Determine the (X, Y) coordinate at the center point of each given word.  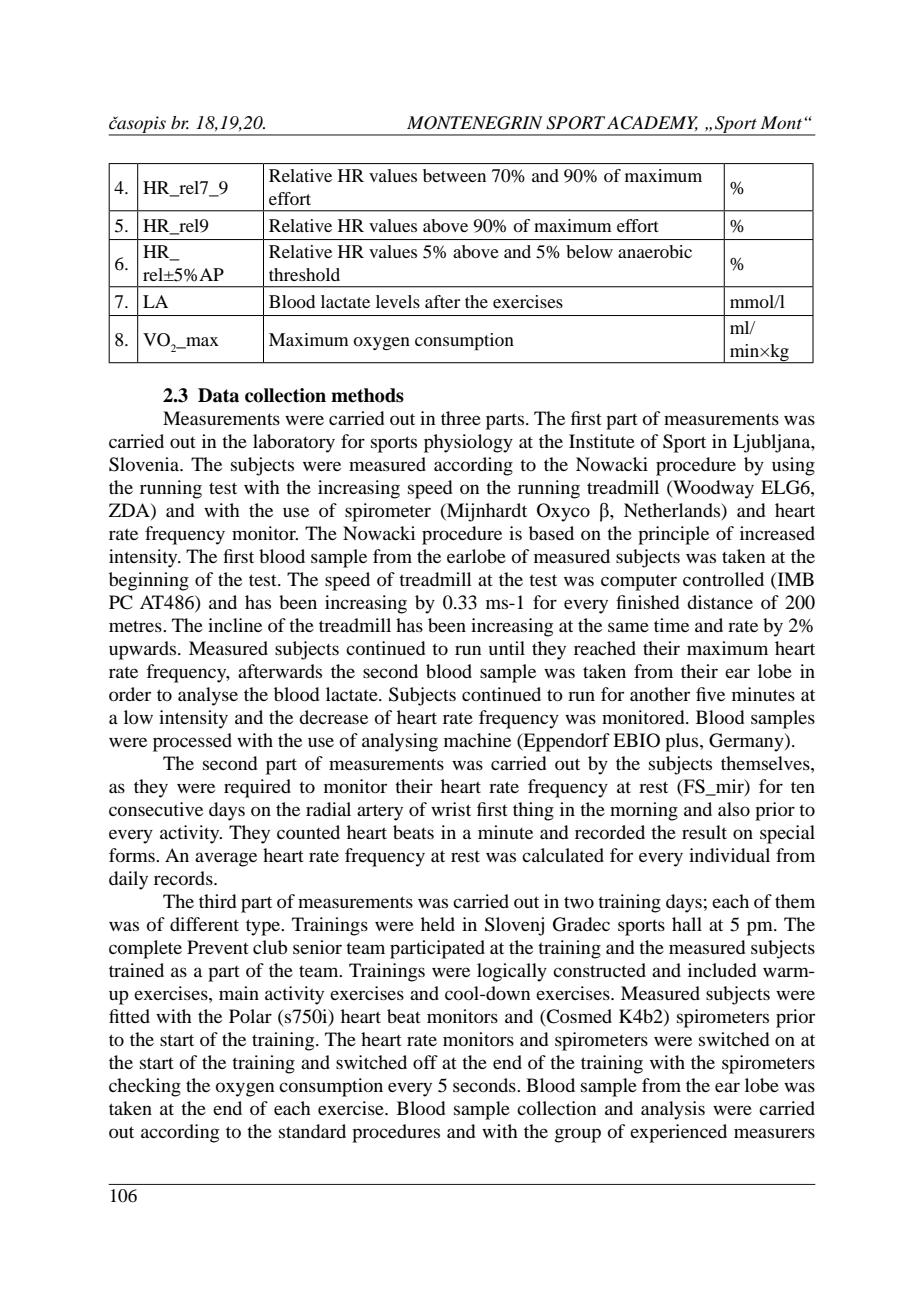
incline (235, 625)
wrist (451, 809)
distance (720, 602)
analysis (673, 1110)
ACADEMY (652, 123)
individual (729, 855)
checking (145, 1087)
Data (218, 395)
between (454, 175)
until (507, 648)
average (226, 859)
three (461, 418)
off (425, 1062)
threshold (304, 274)
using (793, 466)
